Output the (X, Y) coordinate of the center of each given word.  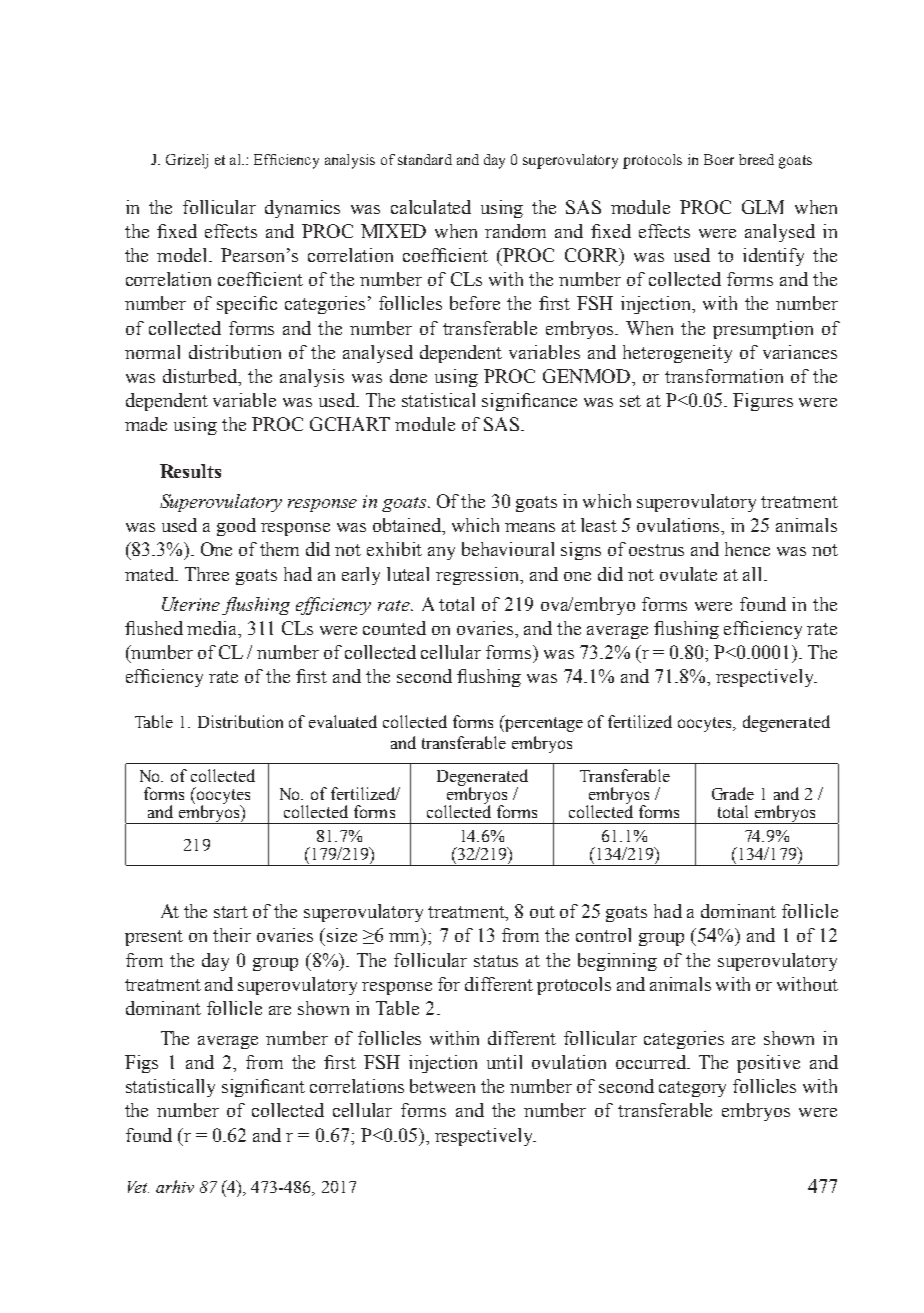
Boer (719, 159)
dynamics (302, 209)
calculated (431, 207)
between (442, 1086)
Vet (138, 1187)
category (692, 1089)
